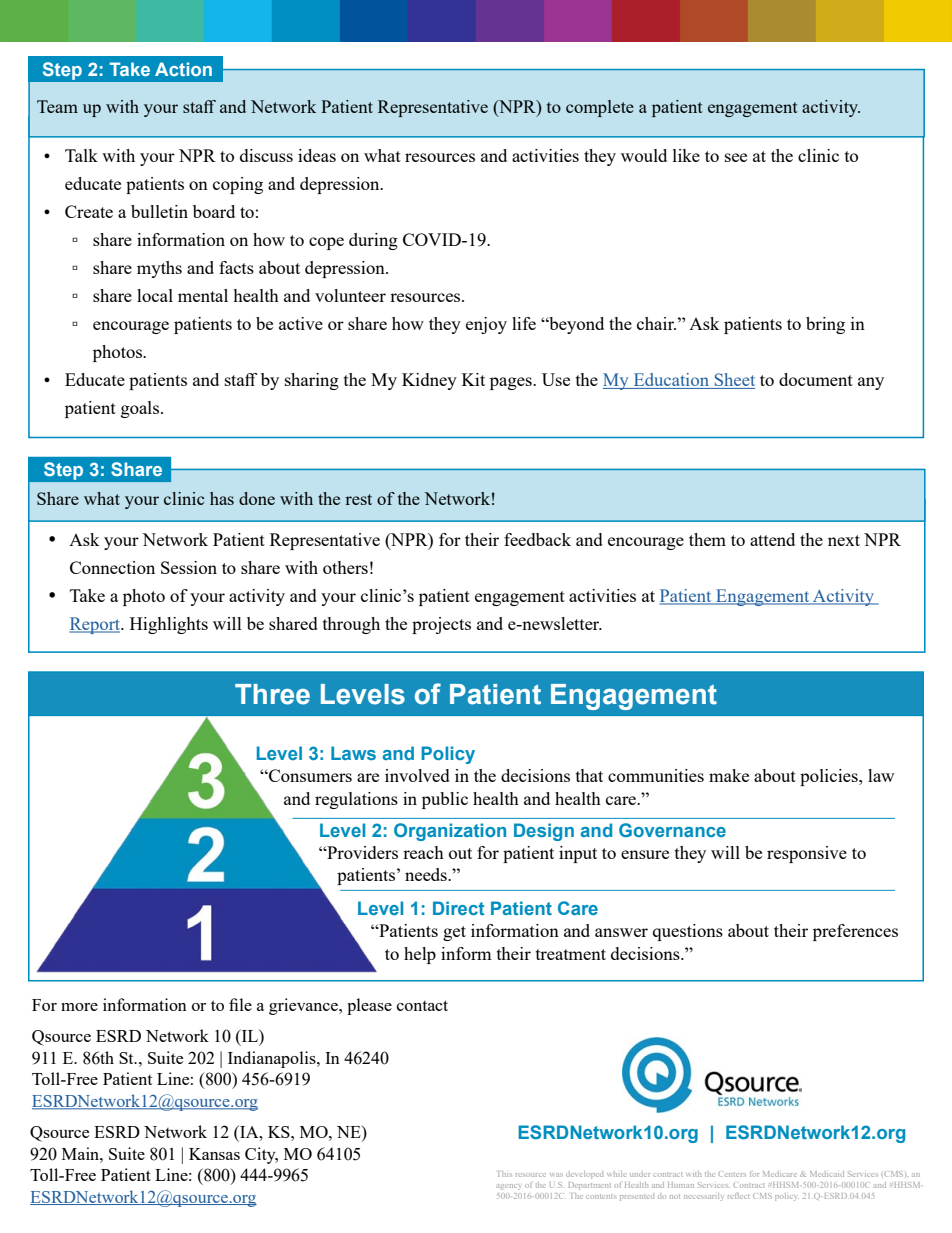 The height and width of the screenshot is (1233, 952). What do you see at coordinates (505, 1174) in the screenshot?
I see `This` at bounding box center [505, 1174].
